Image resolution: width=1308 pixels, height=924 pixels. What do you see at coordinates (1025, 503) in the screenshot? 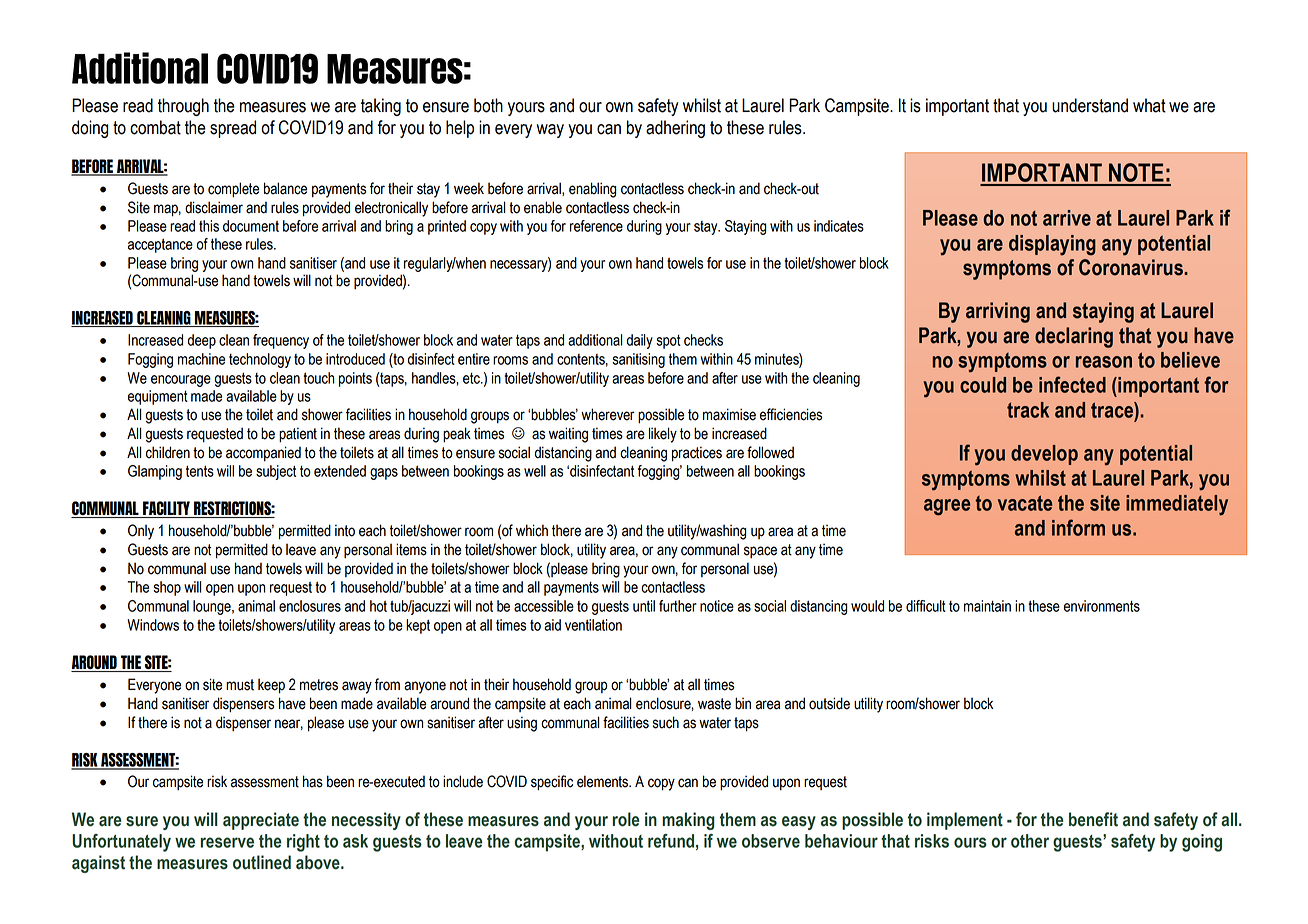
I see `vacate` at bounding box center [1025, 503].
